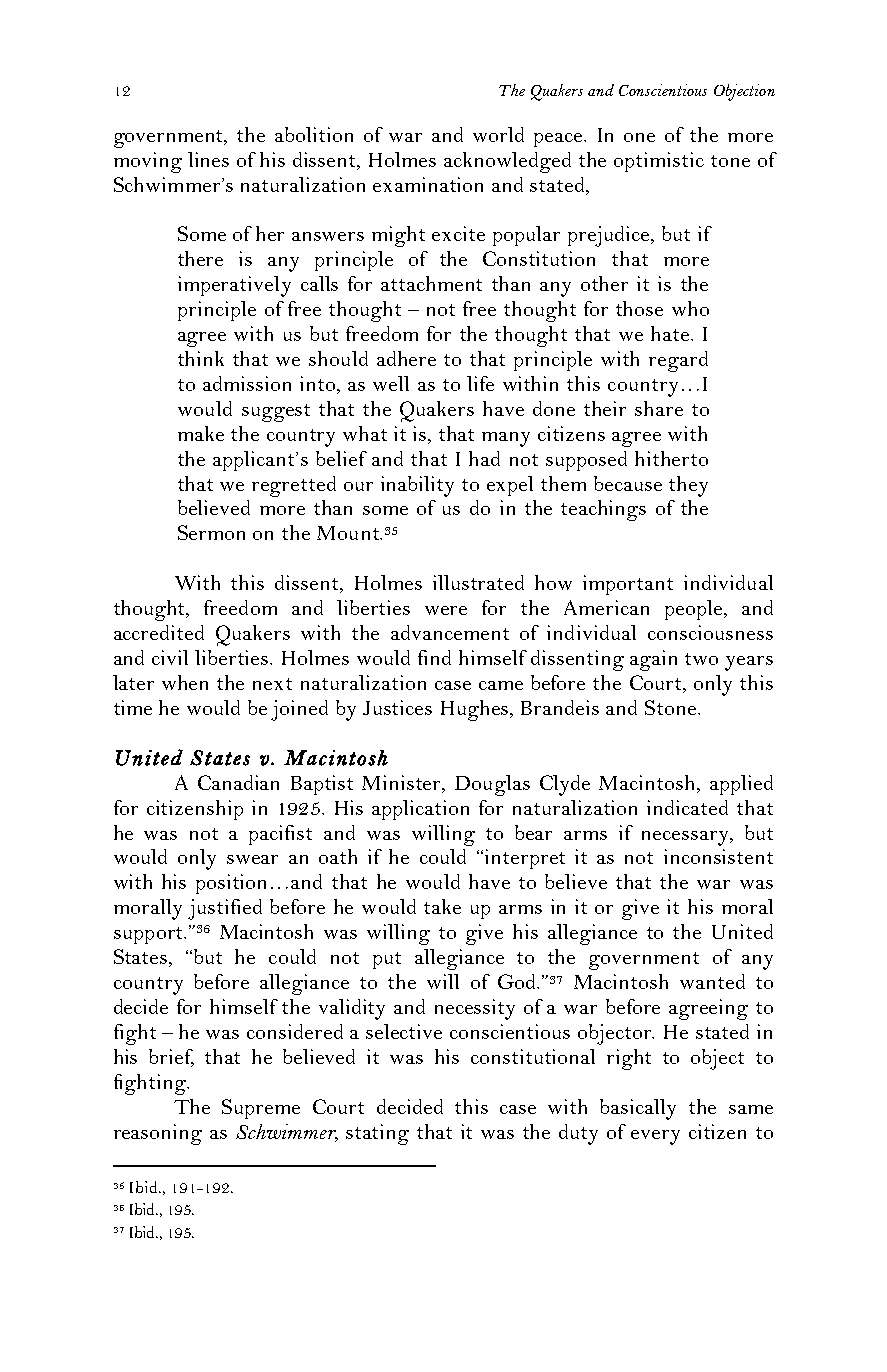  What do you see at coordinates (659, 162) in the screenshot?
I see `optimistic` at bounding box center [659, 162].
